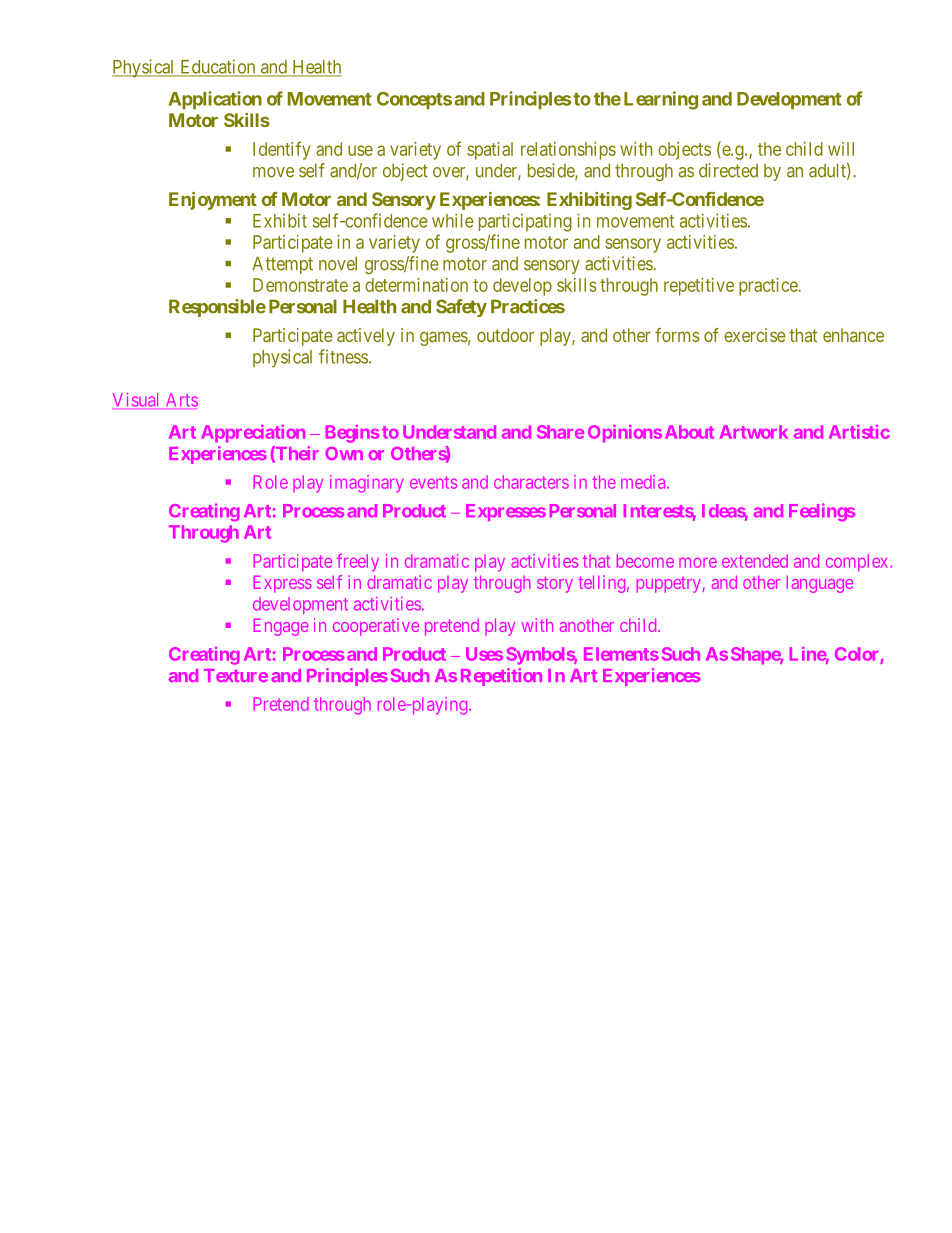 This screenshot has height=1233, width=952. I want to click on language, so click(820, 584).
